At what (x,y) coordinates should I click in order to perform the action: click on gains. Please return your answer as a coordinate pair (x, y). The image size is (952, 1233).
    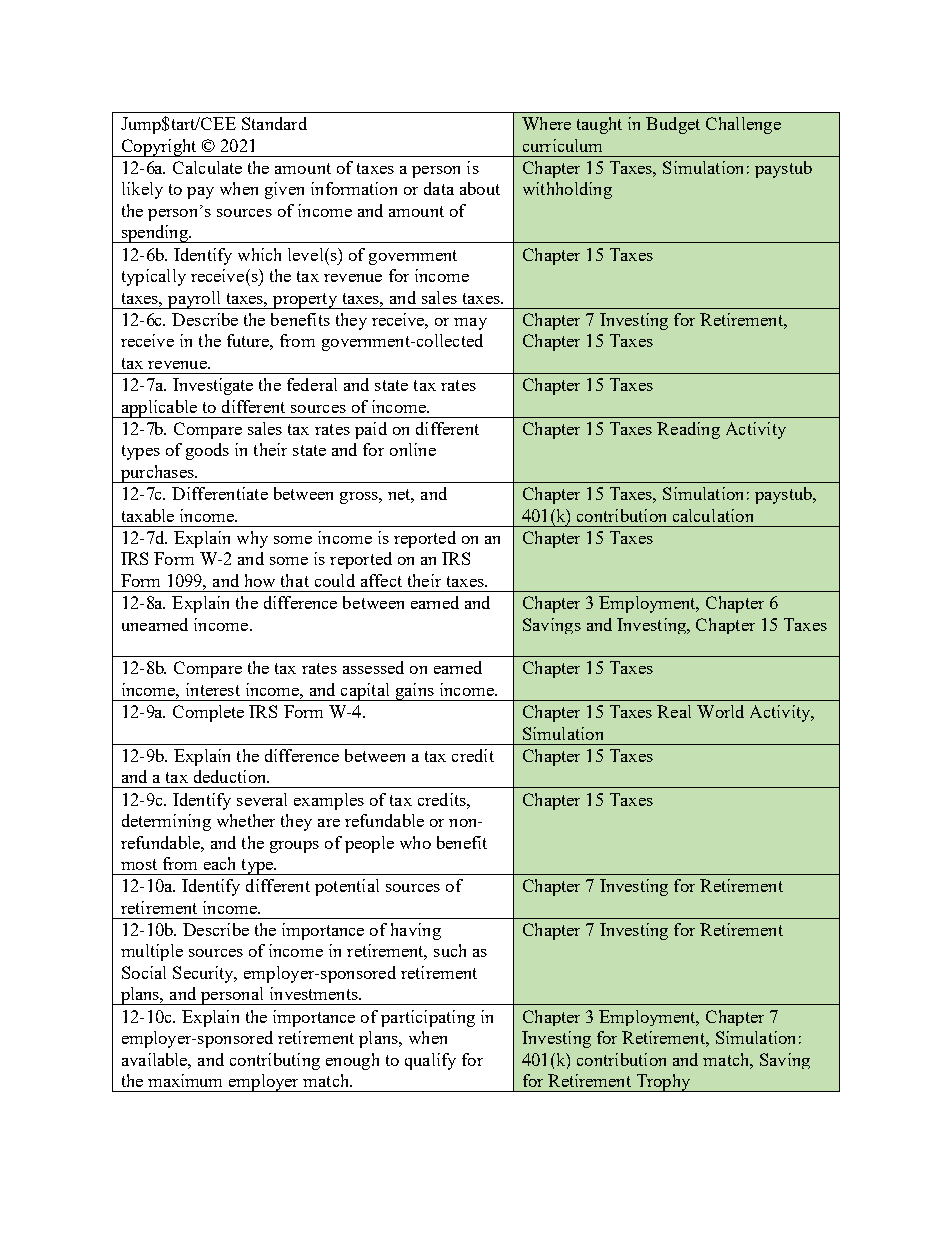
    Looking at the image, I should click on (414, 692).
